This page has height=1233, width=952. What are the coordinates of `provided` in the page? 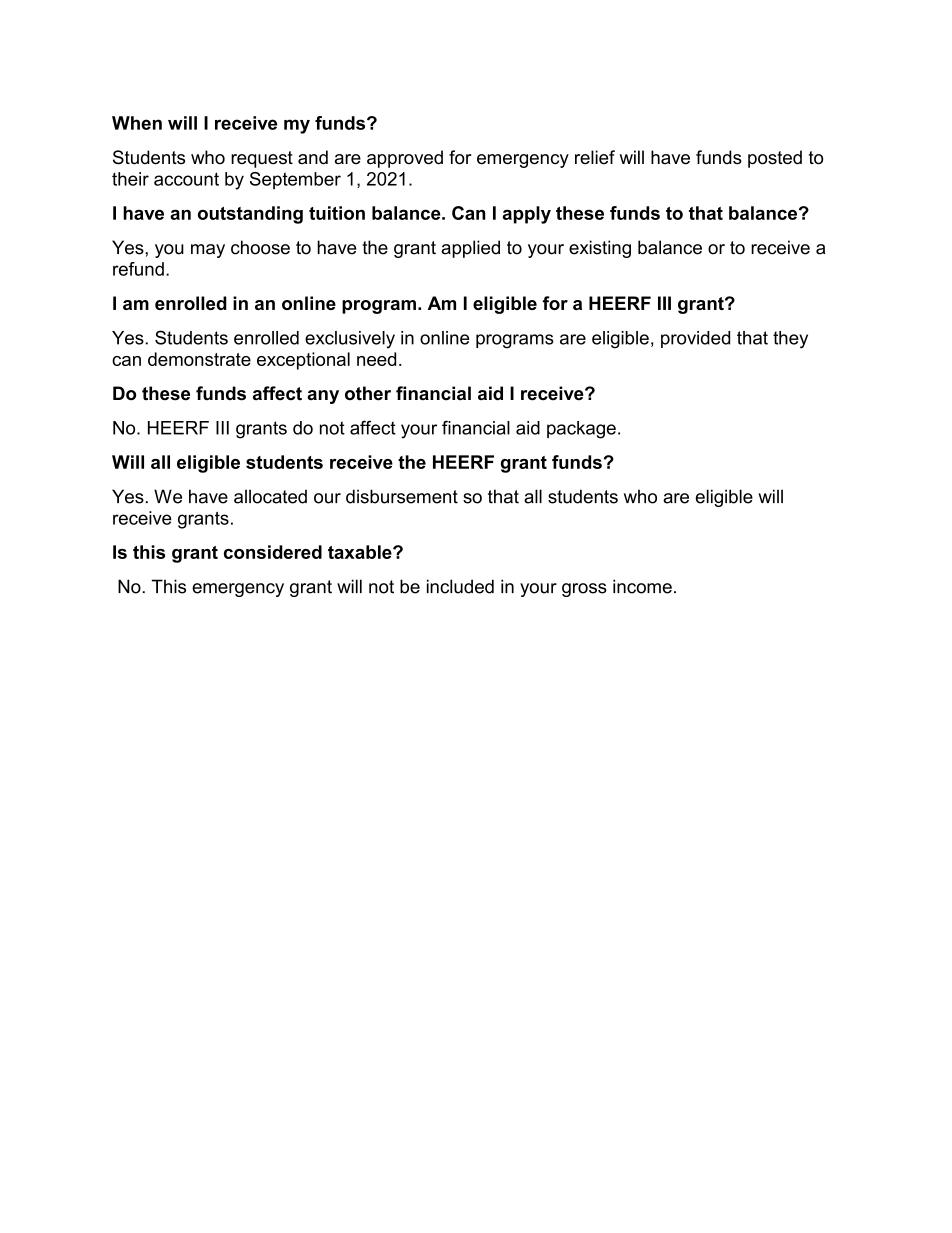 It's located at (695, 339).
